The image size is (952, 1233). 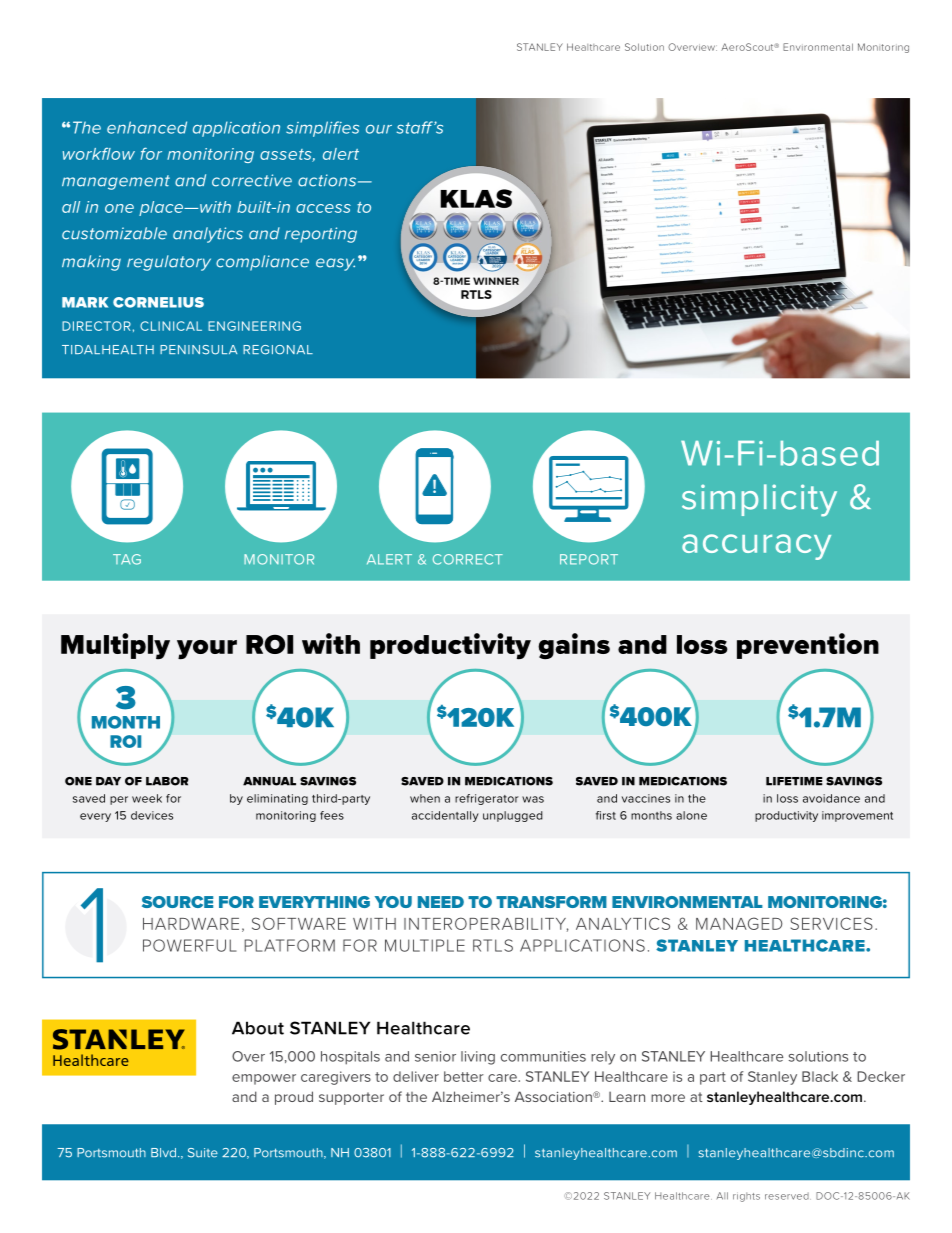 I want to click on simplifies, so click(x=322, y=129).
